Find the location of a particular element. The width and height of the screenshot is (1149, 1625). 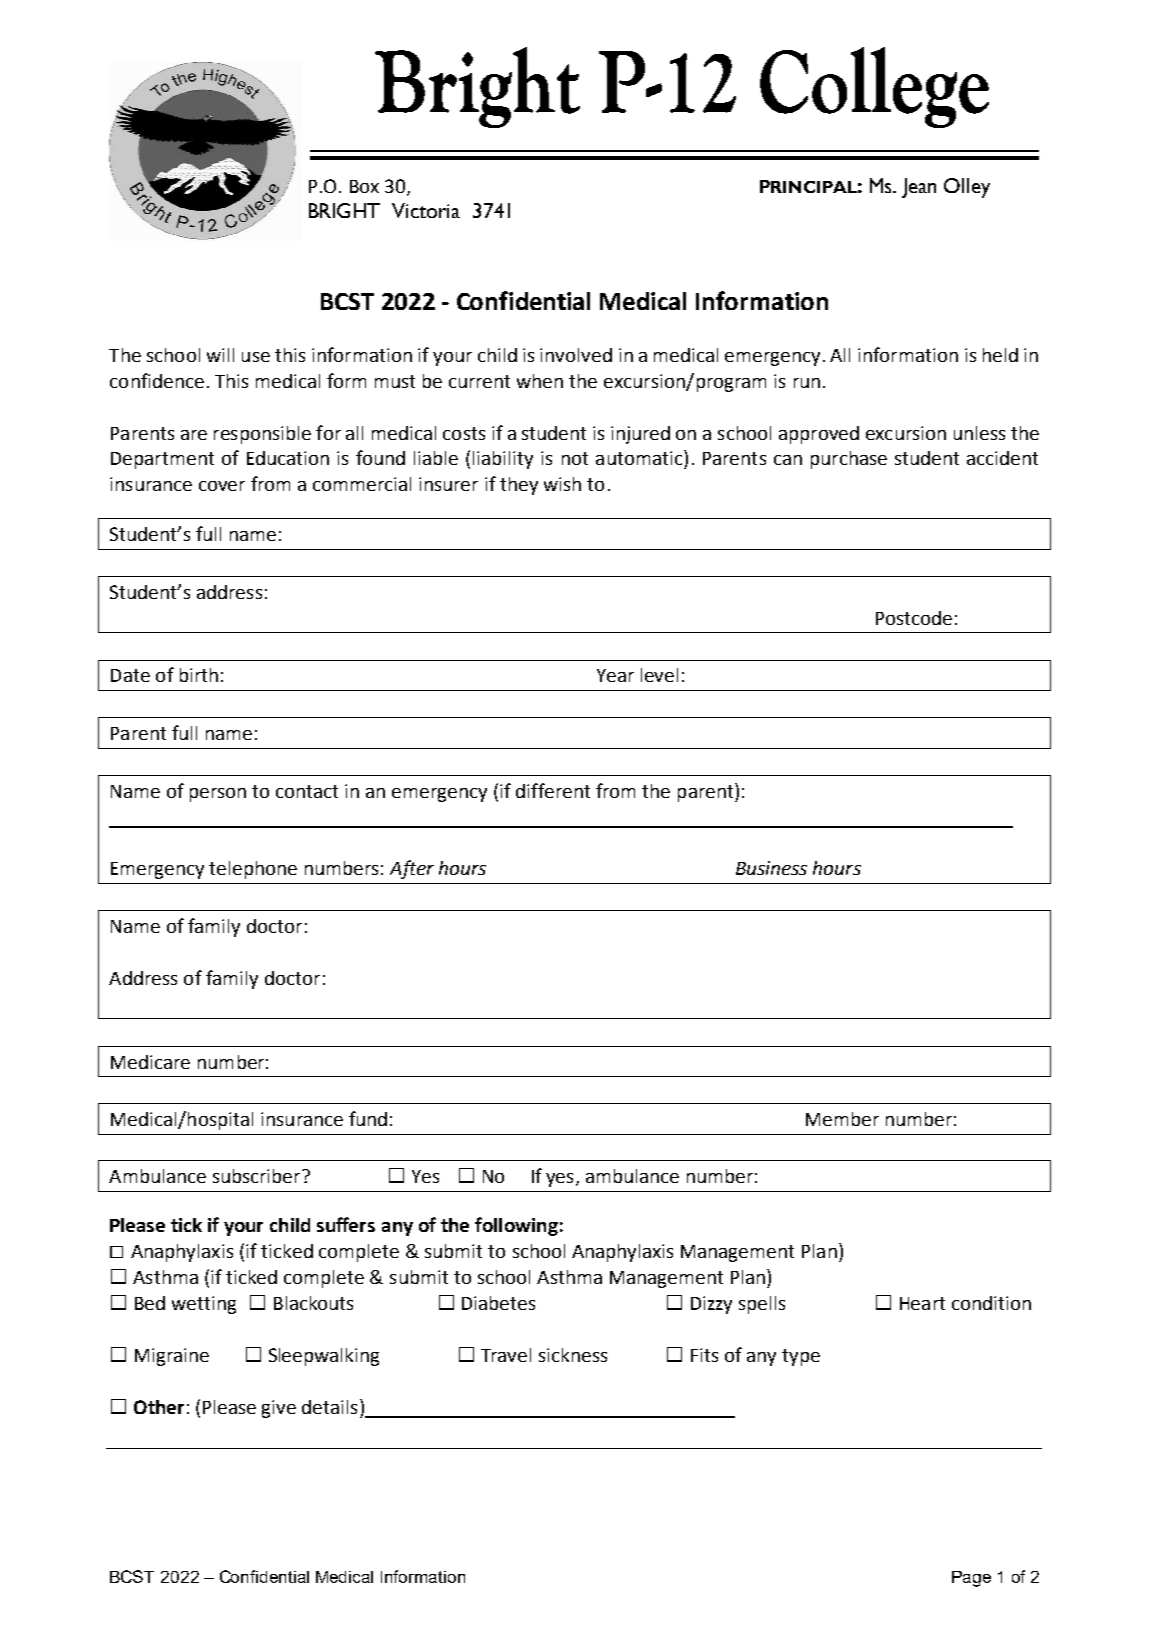

subscriber is located at coordinates (258, 1176).
